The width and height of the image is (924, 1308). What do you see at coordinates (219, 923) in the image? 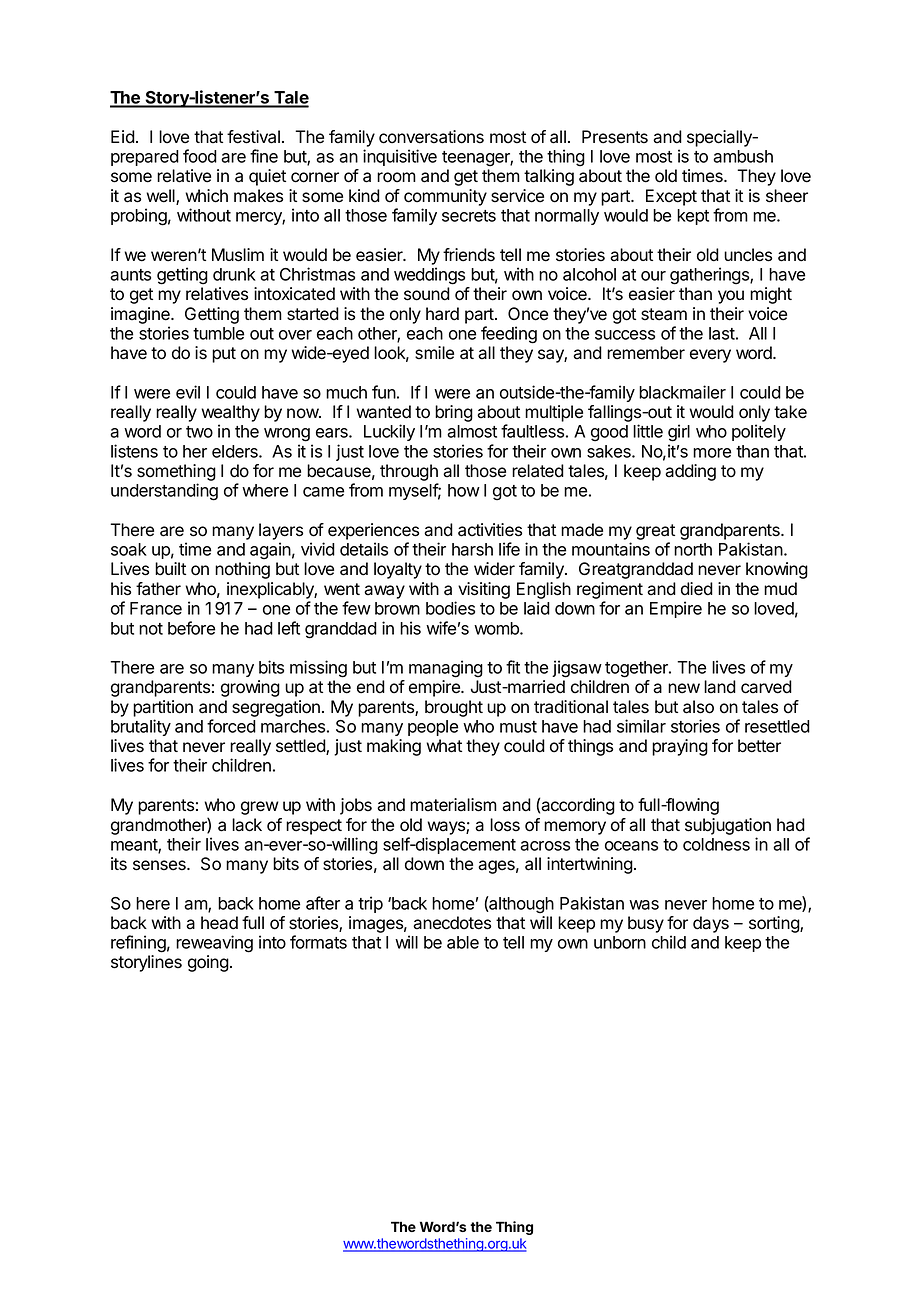
I see `head` at bounding box center [219, 923].
